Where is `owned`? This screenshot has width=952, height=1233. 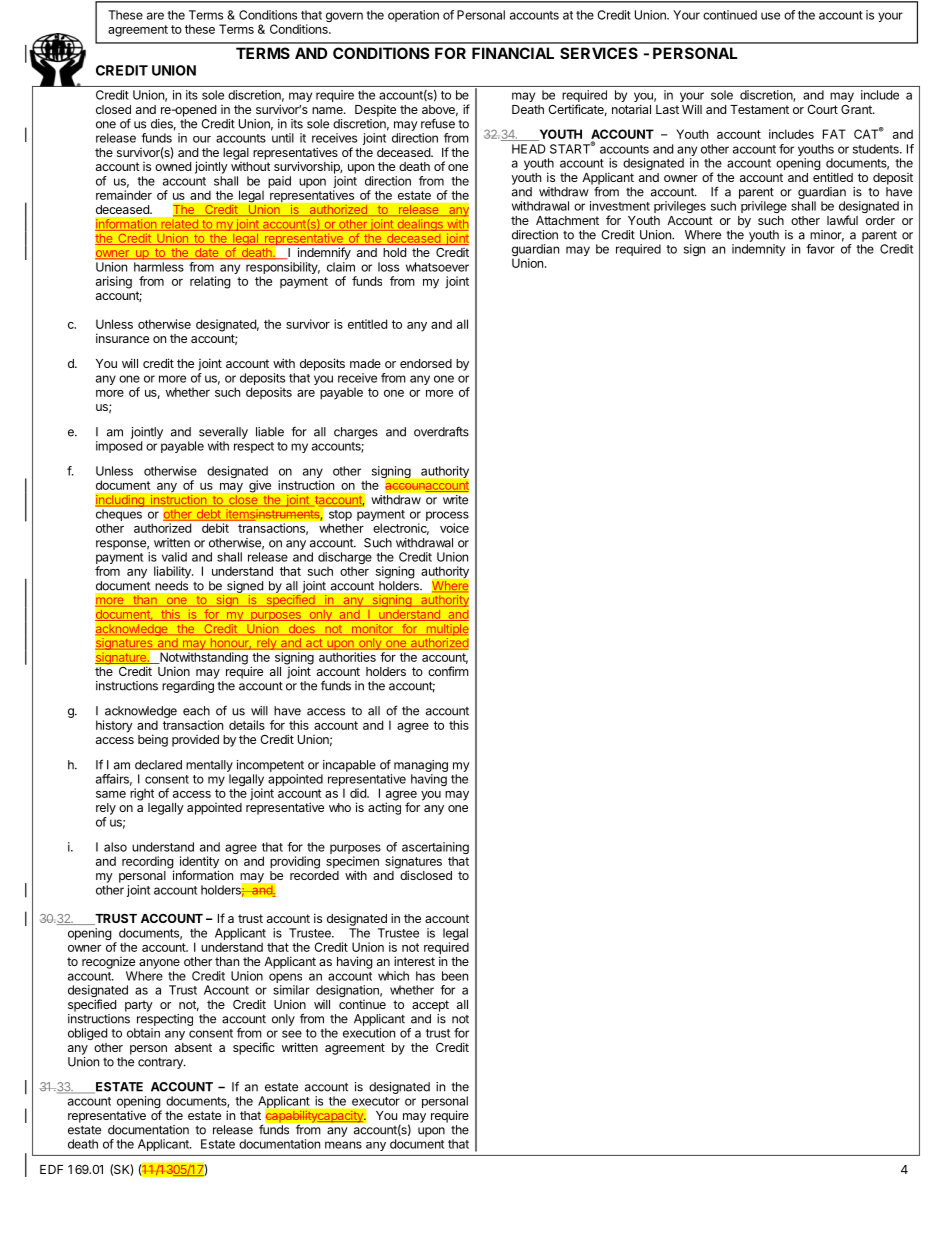 owned is located at coordinates (173, 166).
